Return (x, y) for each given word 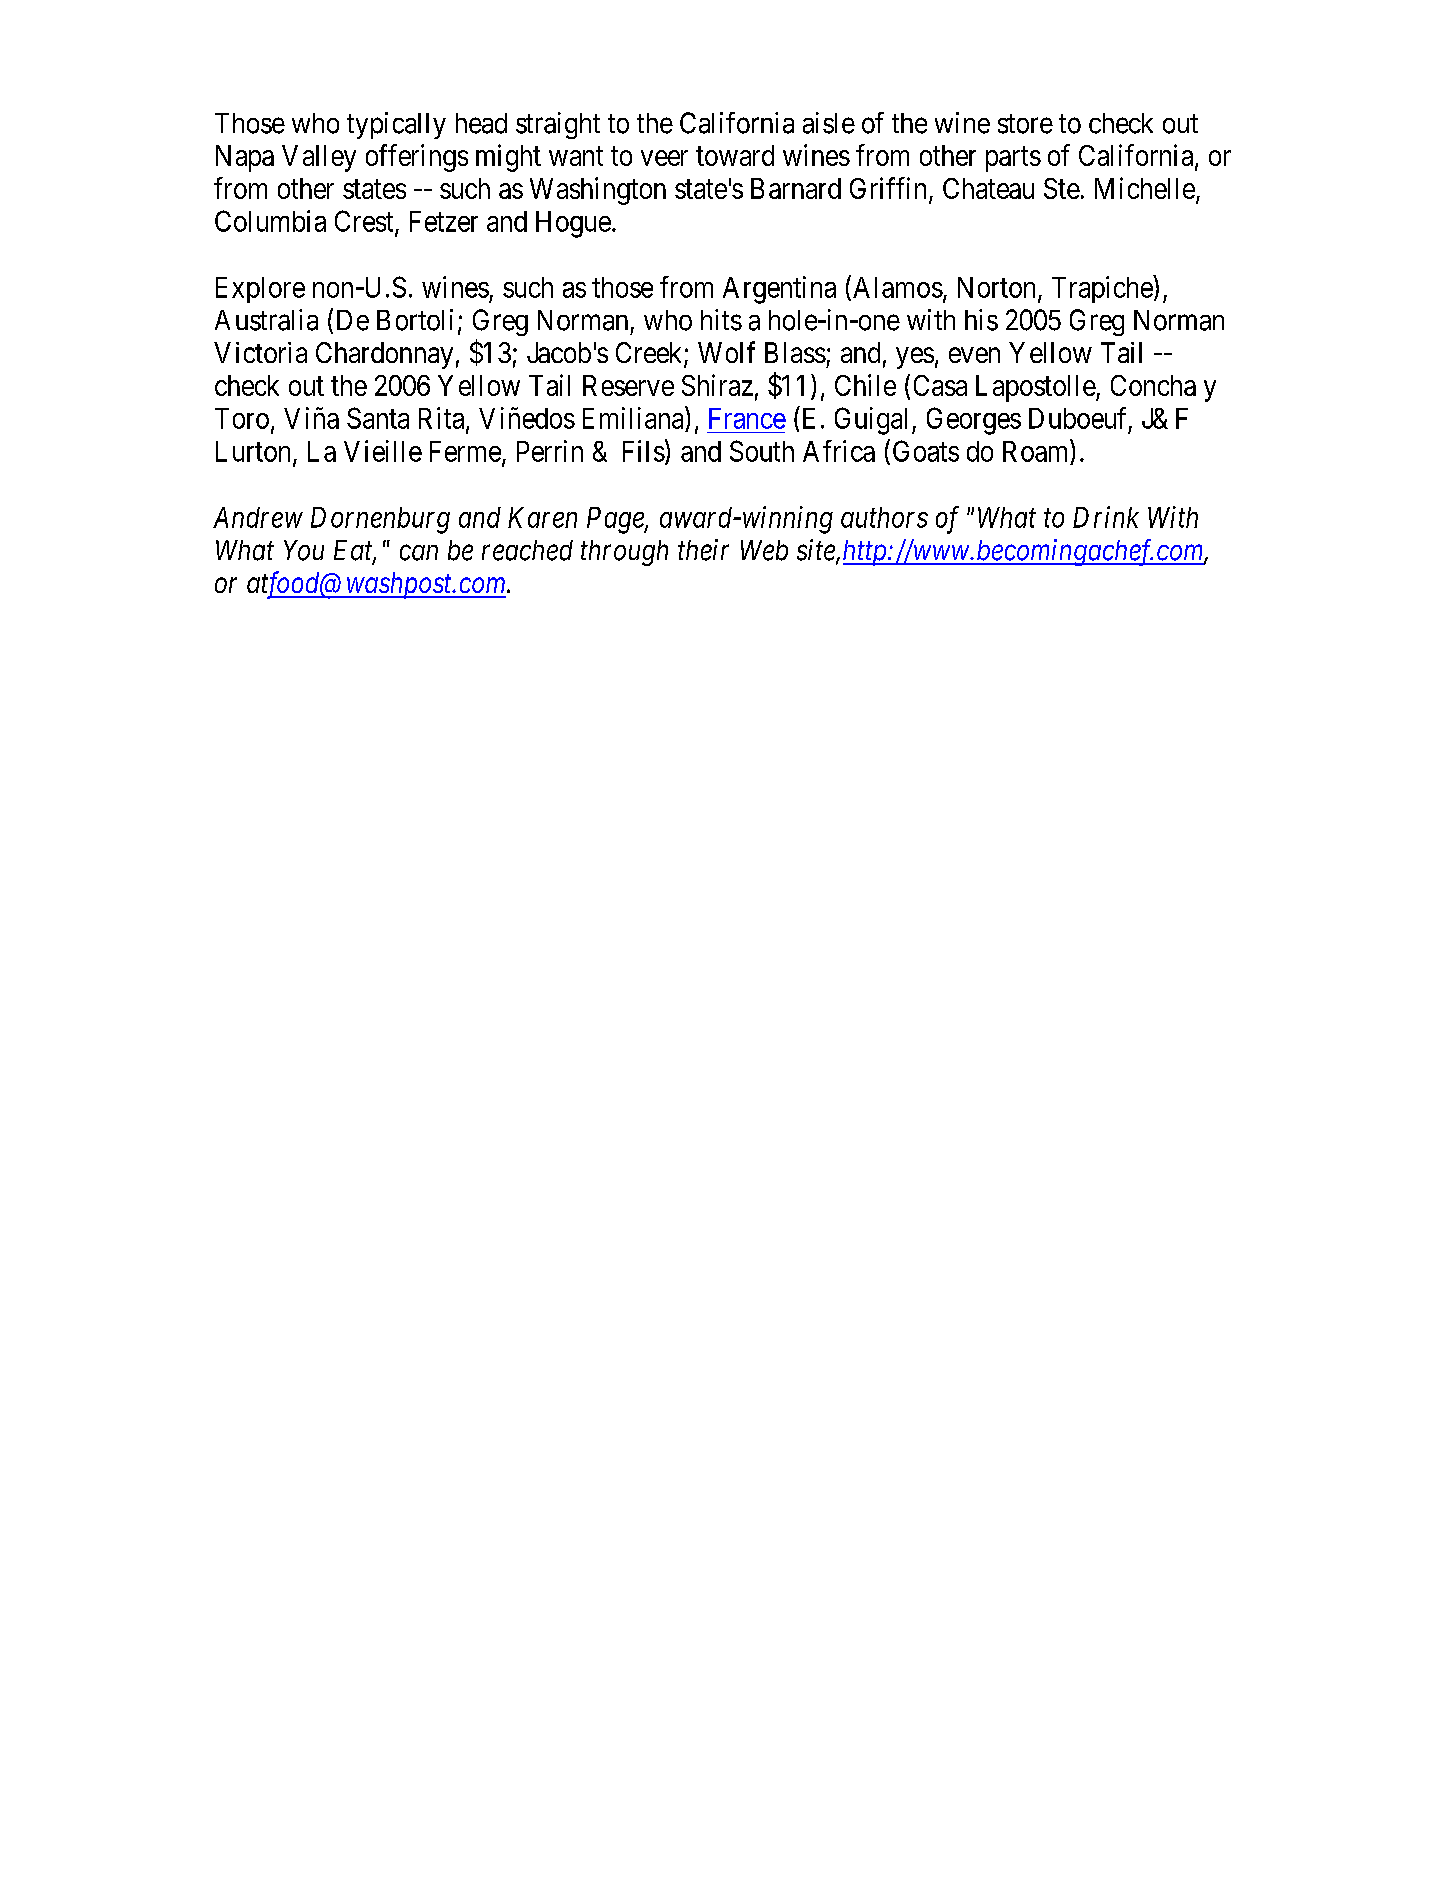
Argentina (779, 290)
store (1025, 124)
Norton (998, 288)
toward (735, 155)
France (747, 418)
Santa (378, 418)
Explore (260, 290)
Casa (940, 385)
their (703, 550)
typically (396, 125)
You (304, 550)
